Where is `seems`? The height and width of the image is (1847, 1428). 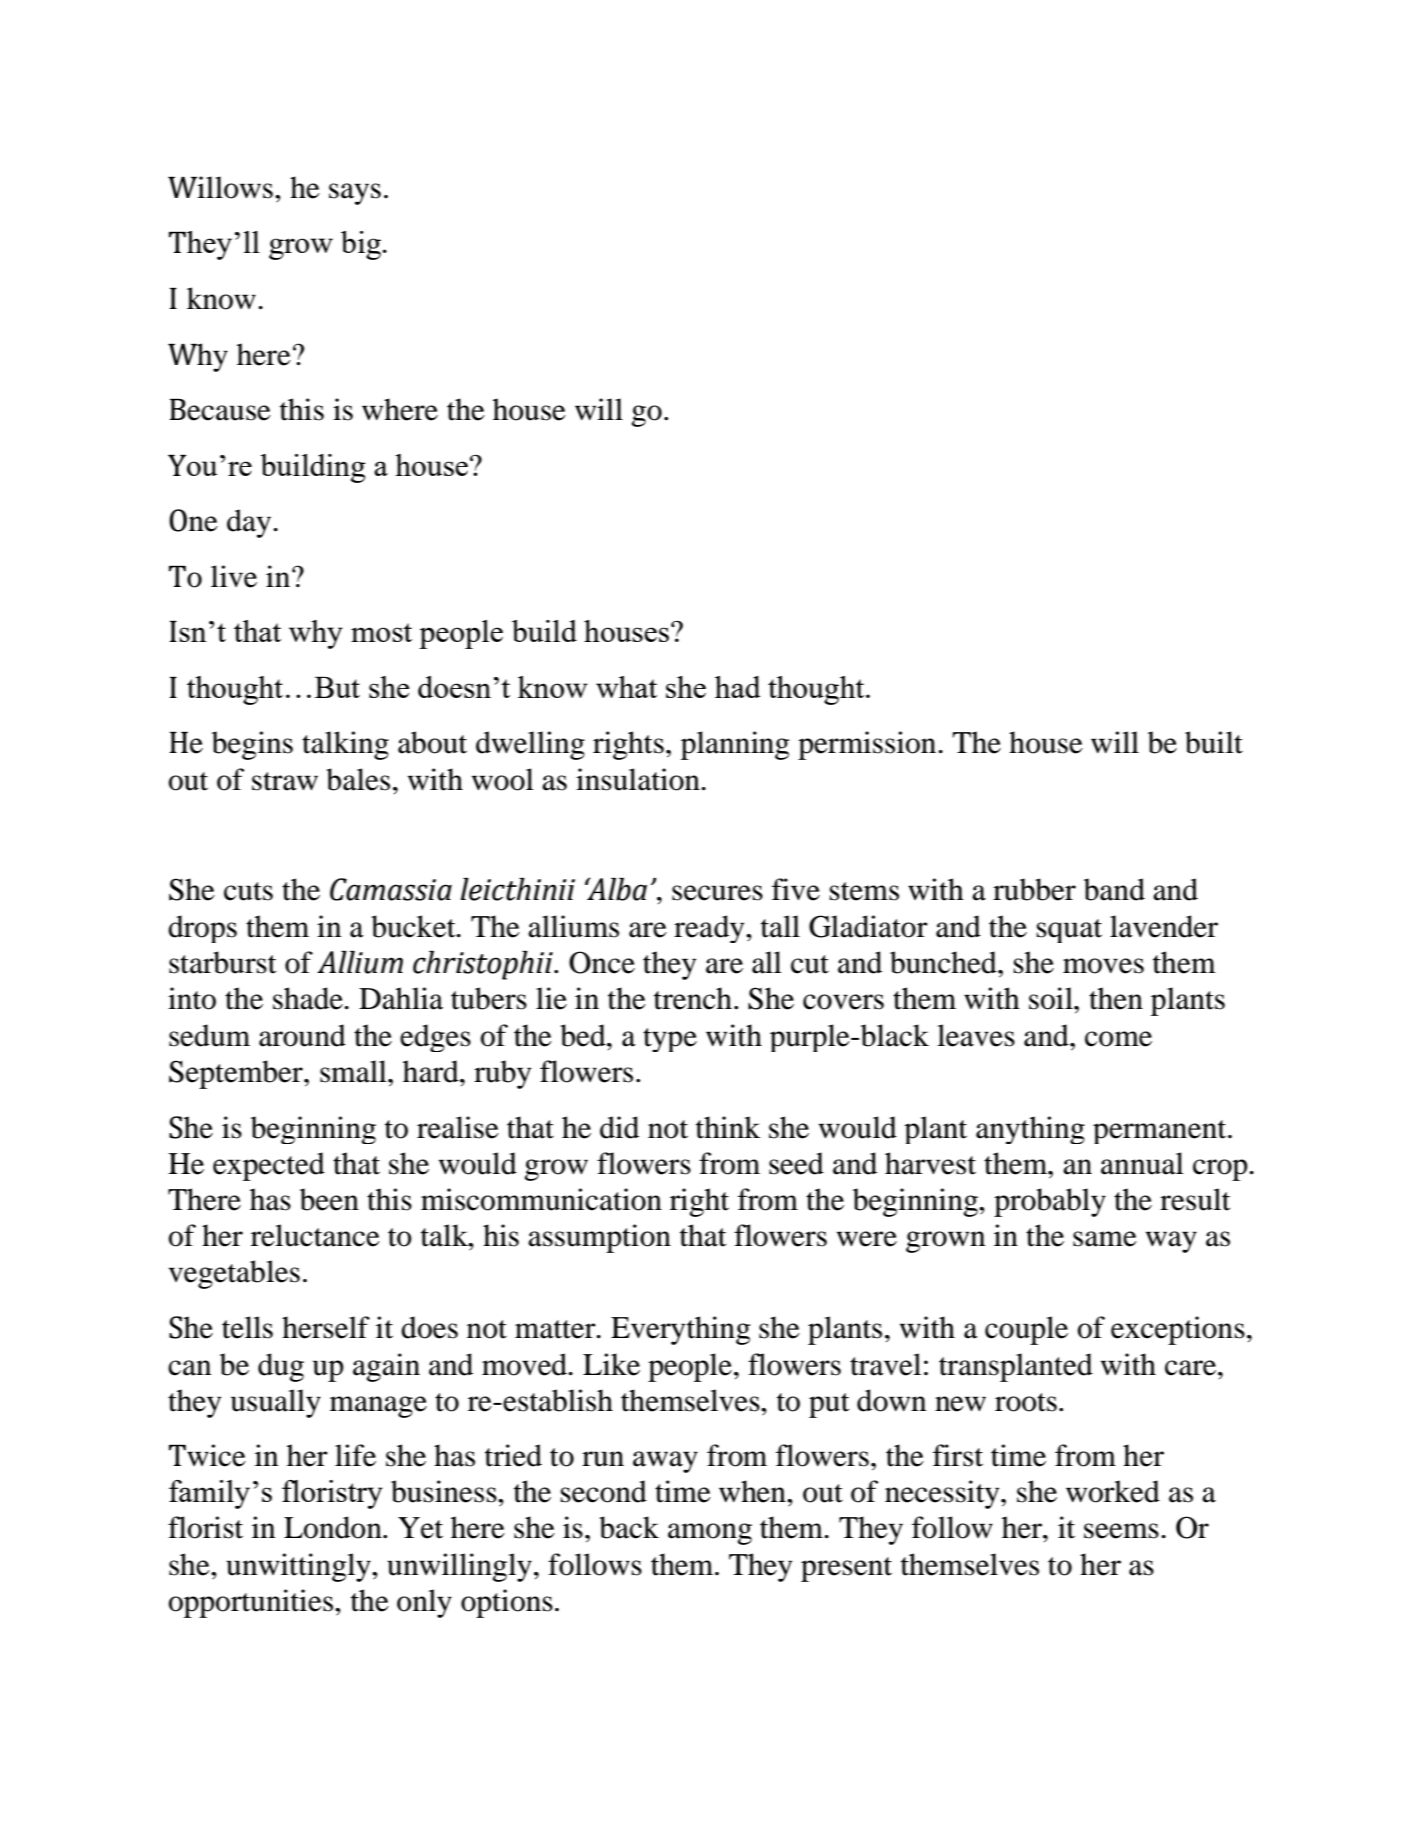
seems is located at coordinates (1121, 1531).
